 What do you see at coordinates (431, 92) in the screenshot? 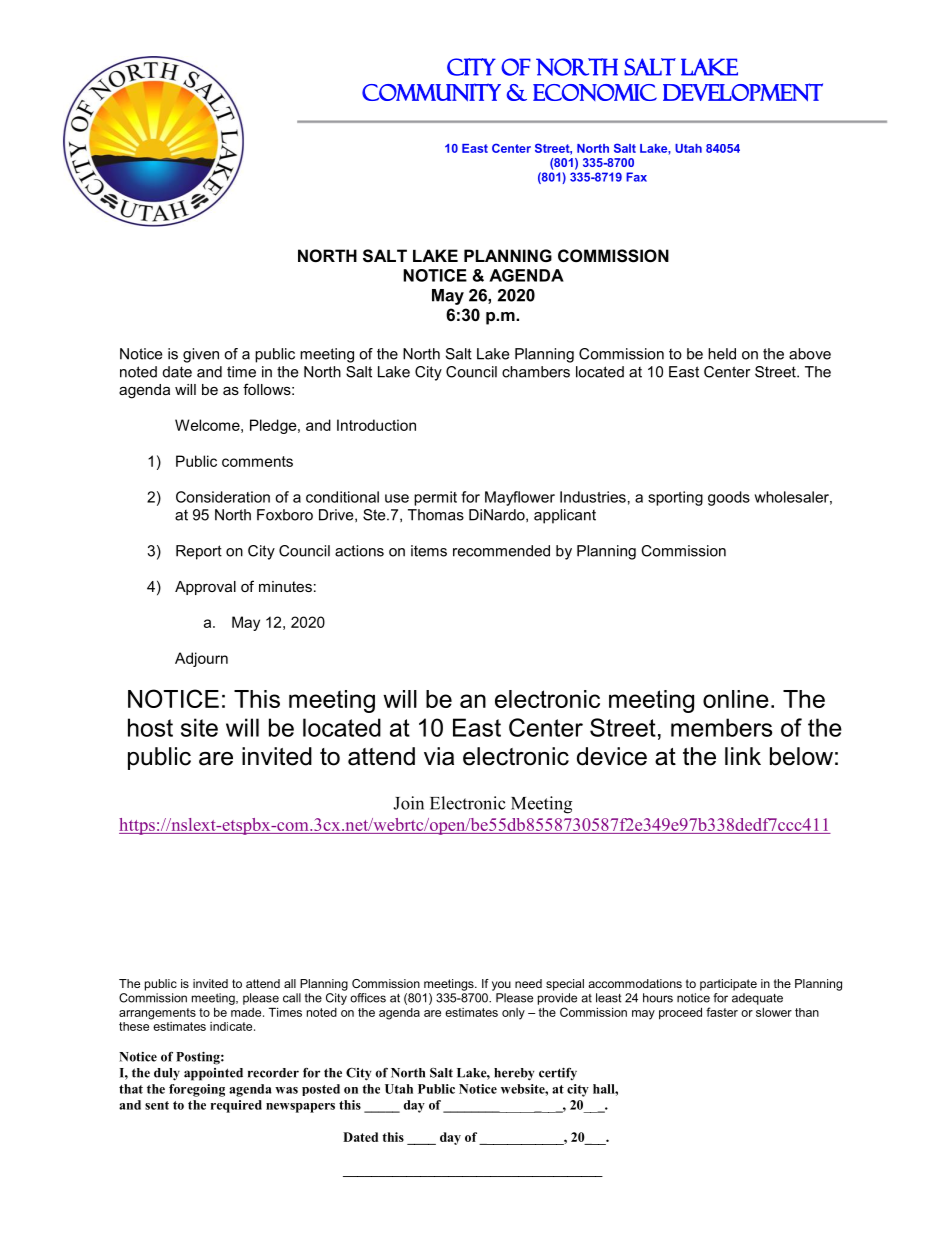
I see `COMMUNITY` at bounding box center [431, 92].
